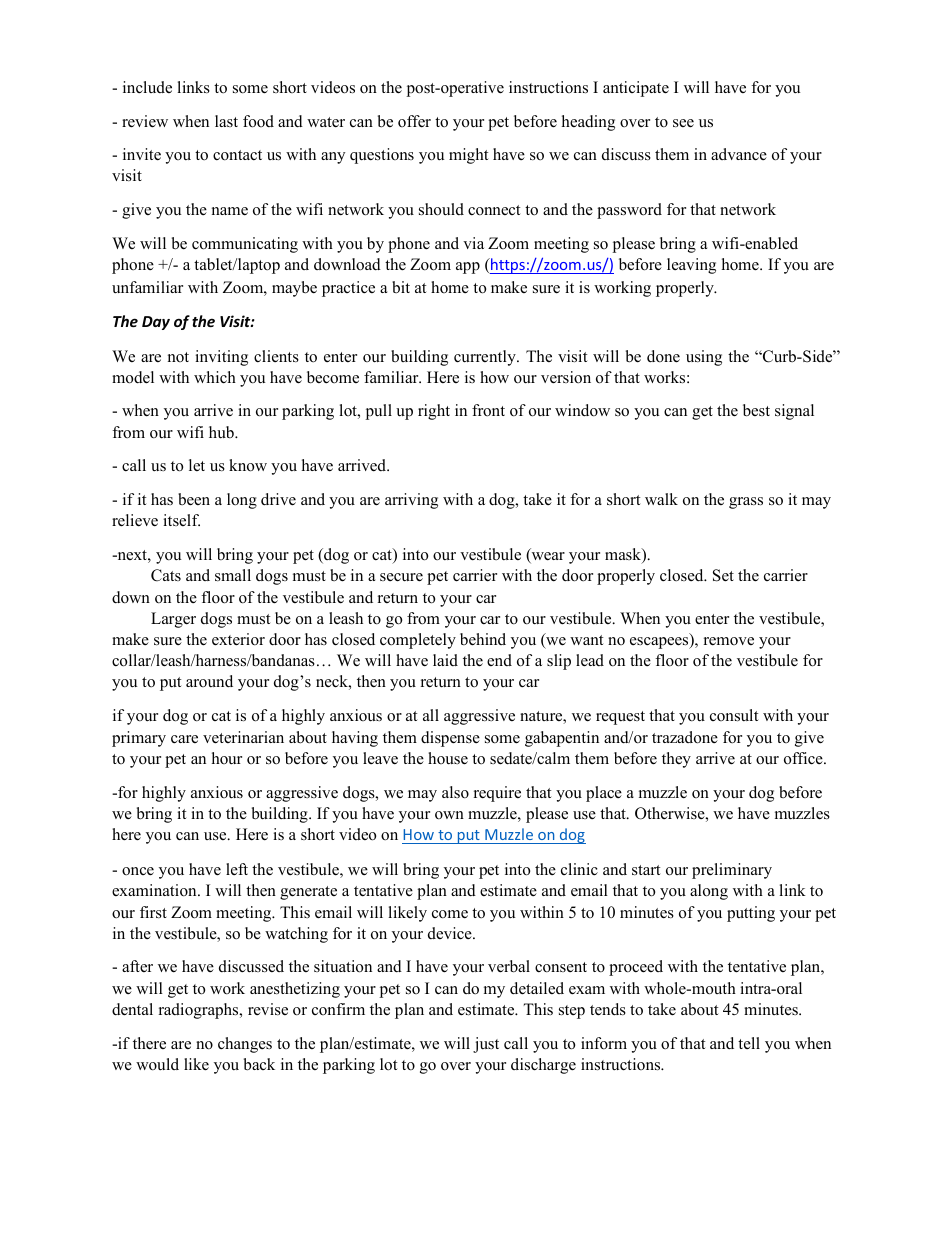 This page has height=1233, width=952. What do you see at coordinates (245, 1045) in the page?
I see `changes` at bounding box center [245, 1045].
